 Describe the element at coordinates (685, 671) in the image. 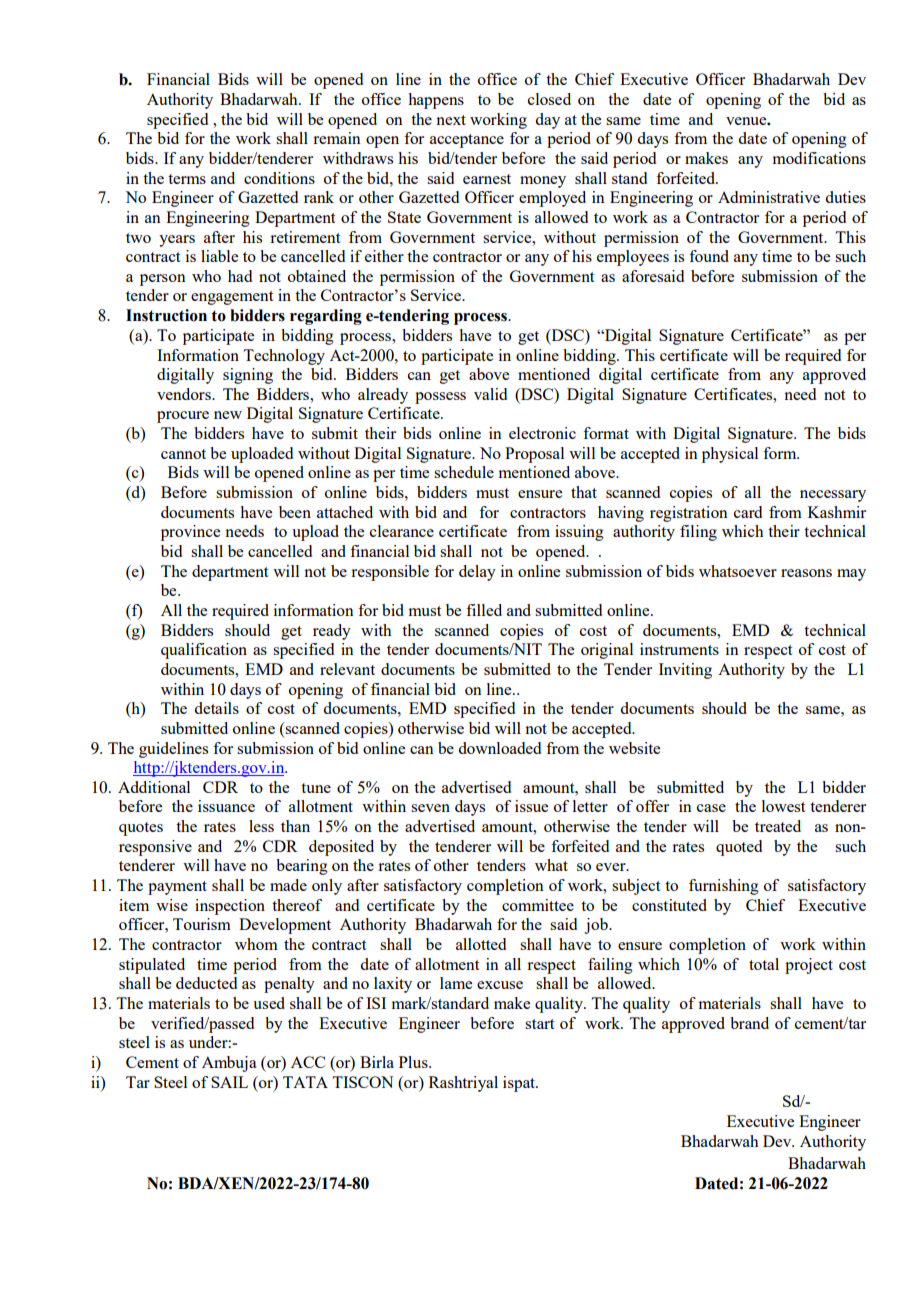

I see `Inviting` at that location.
